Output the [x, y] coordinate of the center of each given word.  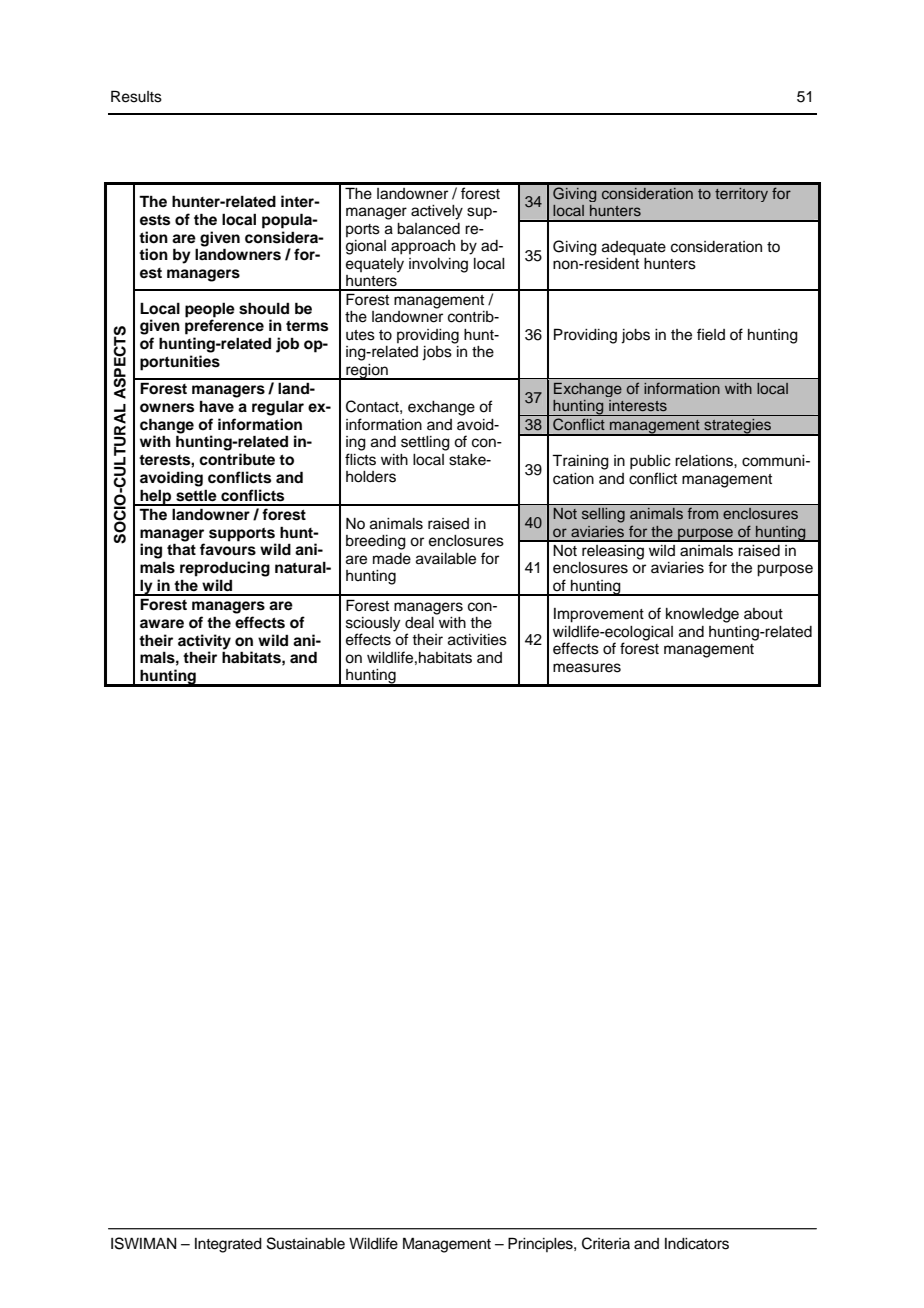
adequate [634, 248]
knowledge [702, 615]
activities [477, 640]
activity [204, 643]
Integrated [228, 1245]
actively [437, 212]
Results [136, 96]
